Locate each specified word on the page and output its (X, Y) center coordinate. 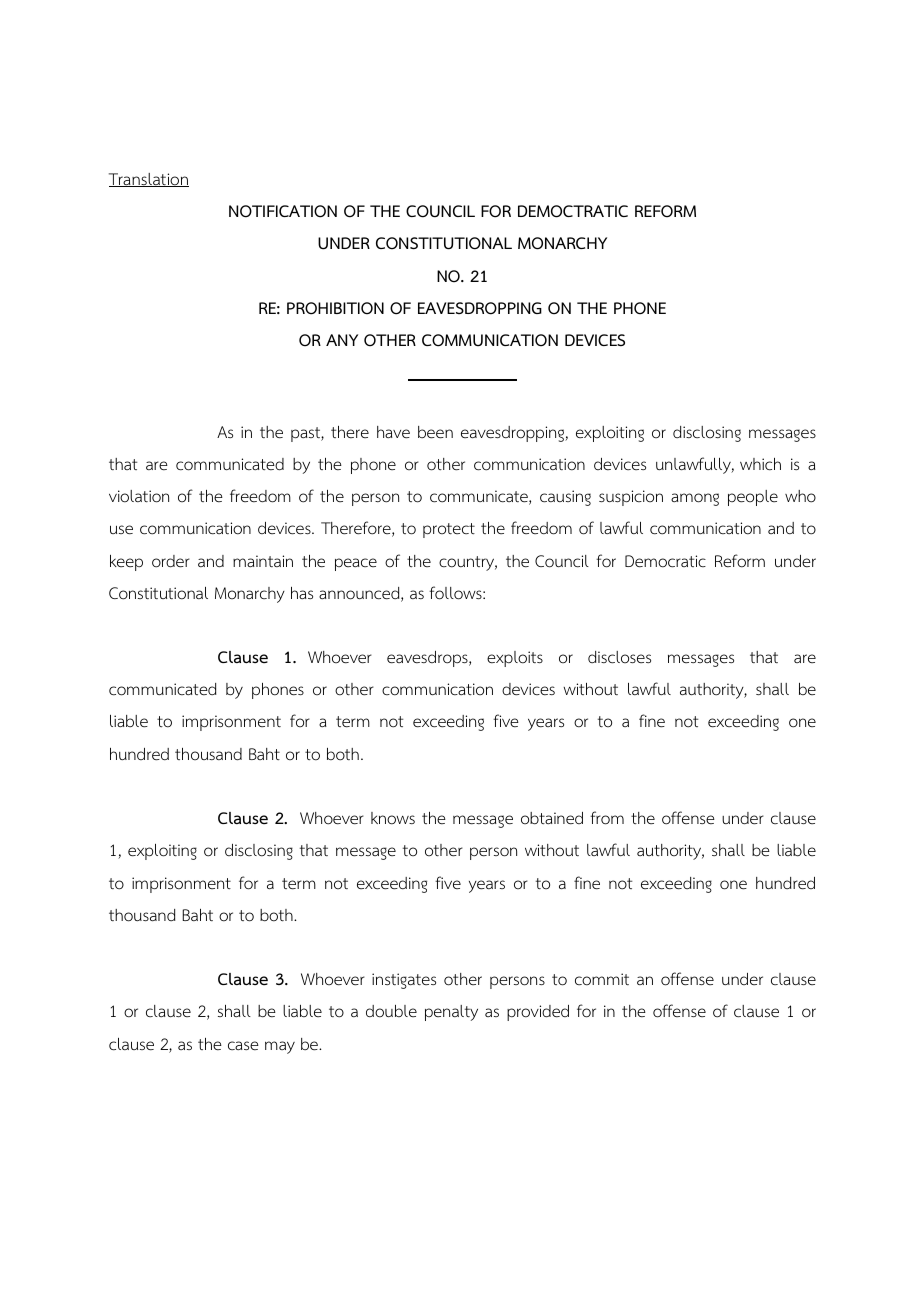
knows (393, 818)
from (607, 818)
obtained (552, 818)
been (435, 432)
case (243, 1046)
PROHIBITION (335, 308)
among (695, 499)
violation (139, 496)
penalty (451, 1013)
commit (602, 979)
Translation (149, 180)
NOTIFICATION (283, 211)
